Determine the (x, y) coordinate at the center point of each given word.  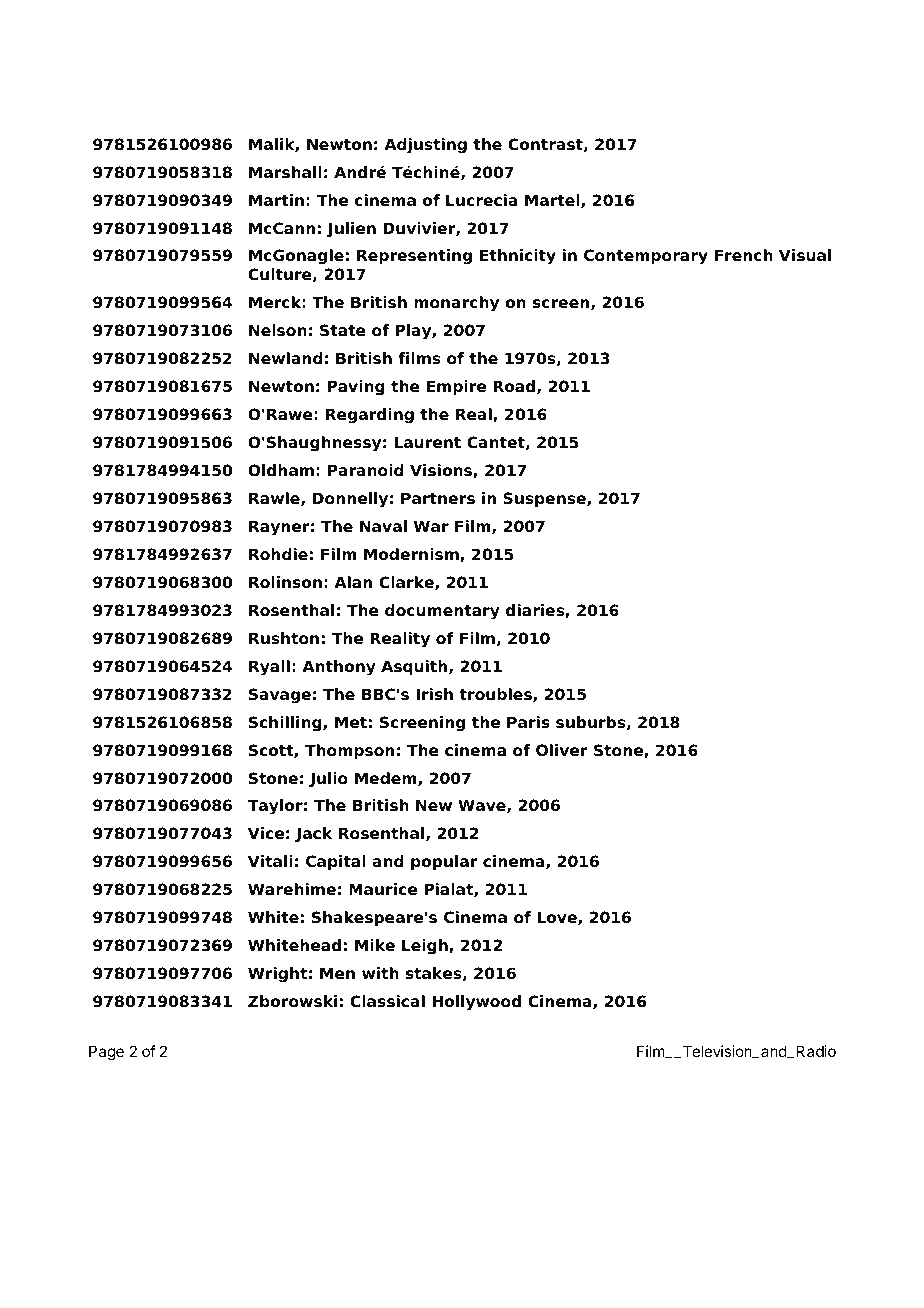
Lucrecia (482, 200)
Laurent (427, 442)
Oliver (562, 750)
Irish (434, 694)
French (744, 255)
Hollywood (476, 1003)
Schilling (286, 724)
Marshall (285, 172)
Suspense (545, 500)
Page (106, 1053)
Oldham (281, 470)
